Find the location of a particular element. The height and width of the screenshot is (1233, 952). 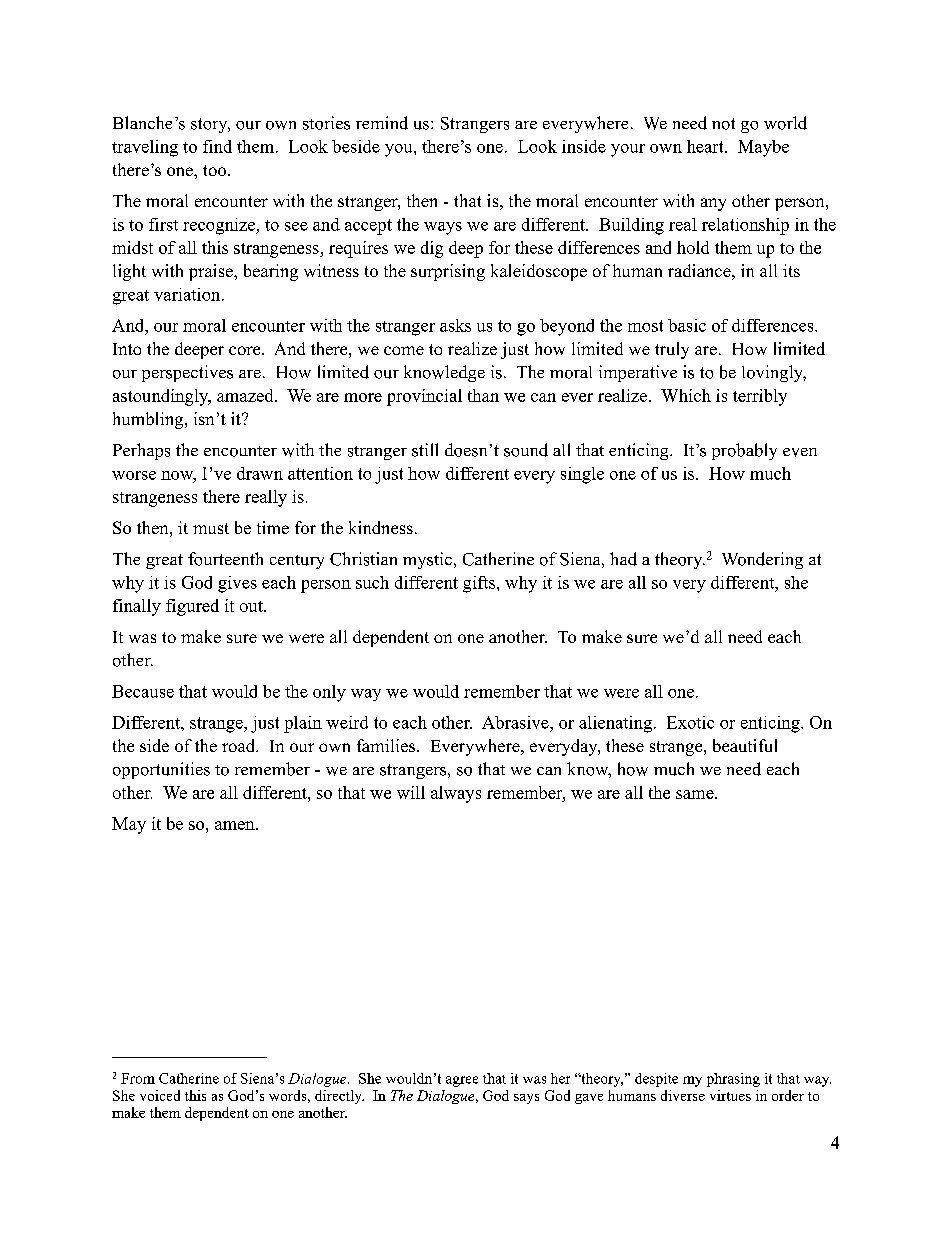

voiced is located at coordinates (160, 1095).
